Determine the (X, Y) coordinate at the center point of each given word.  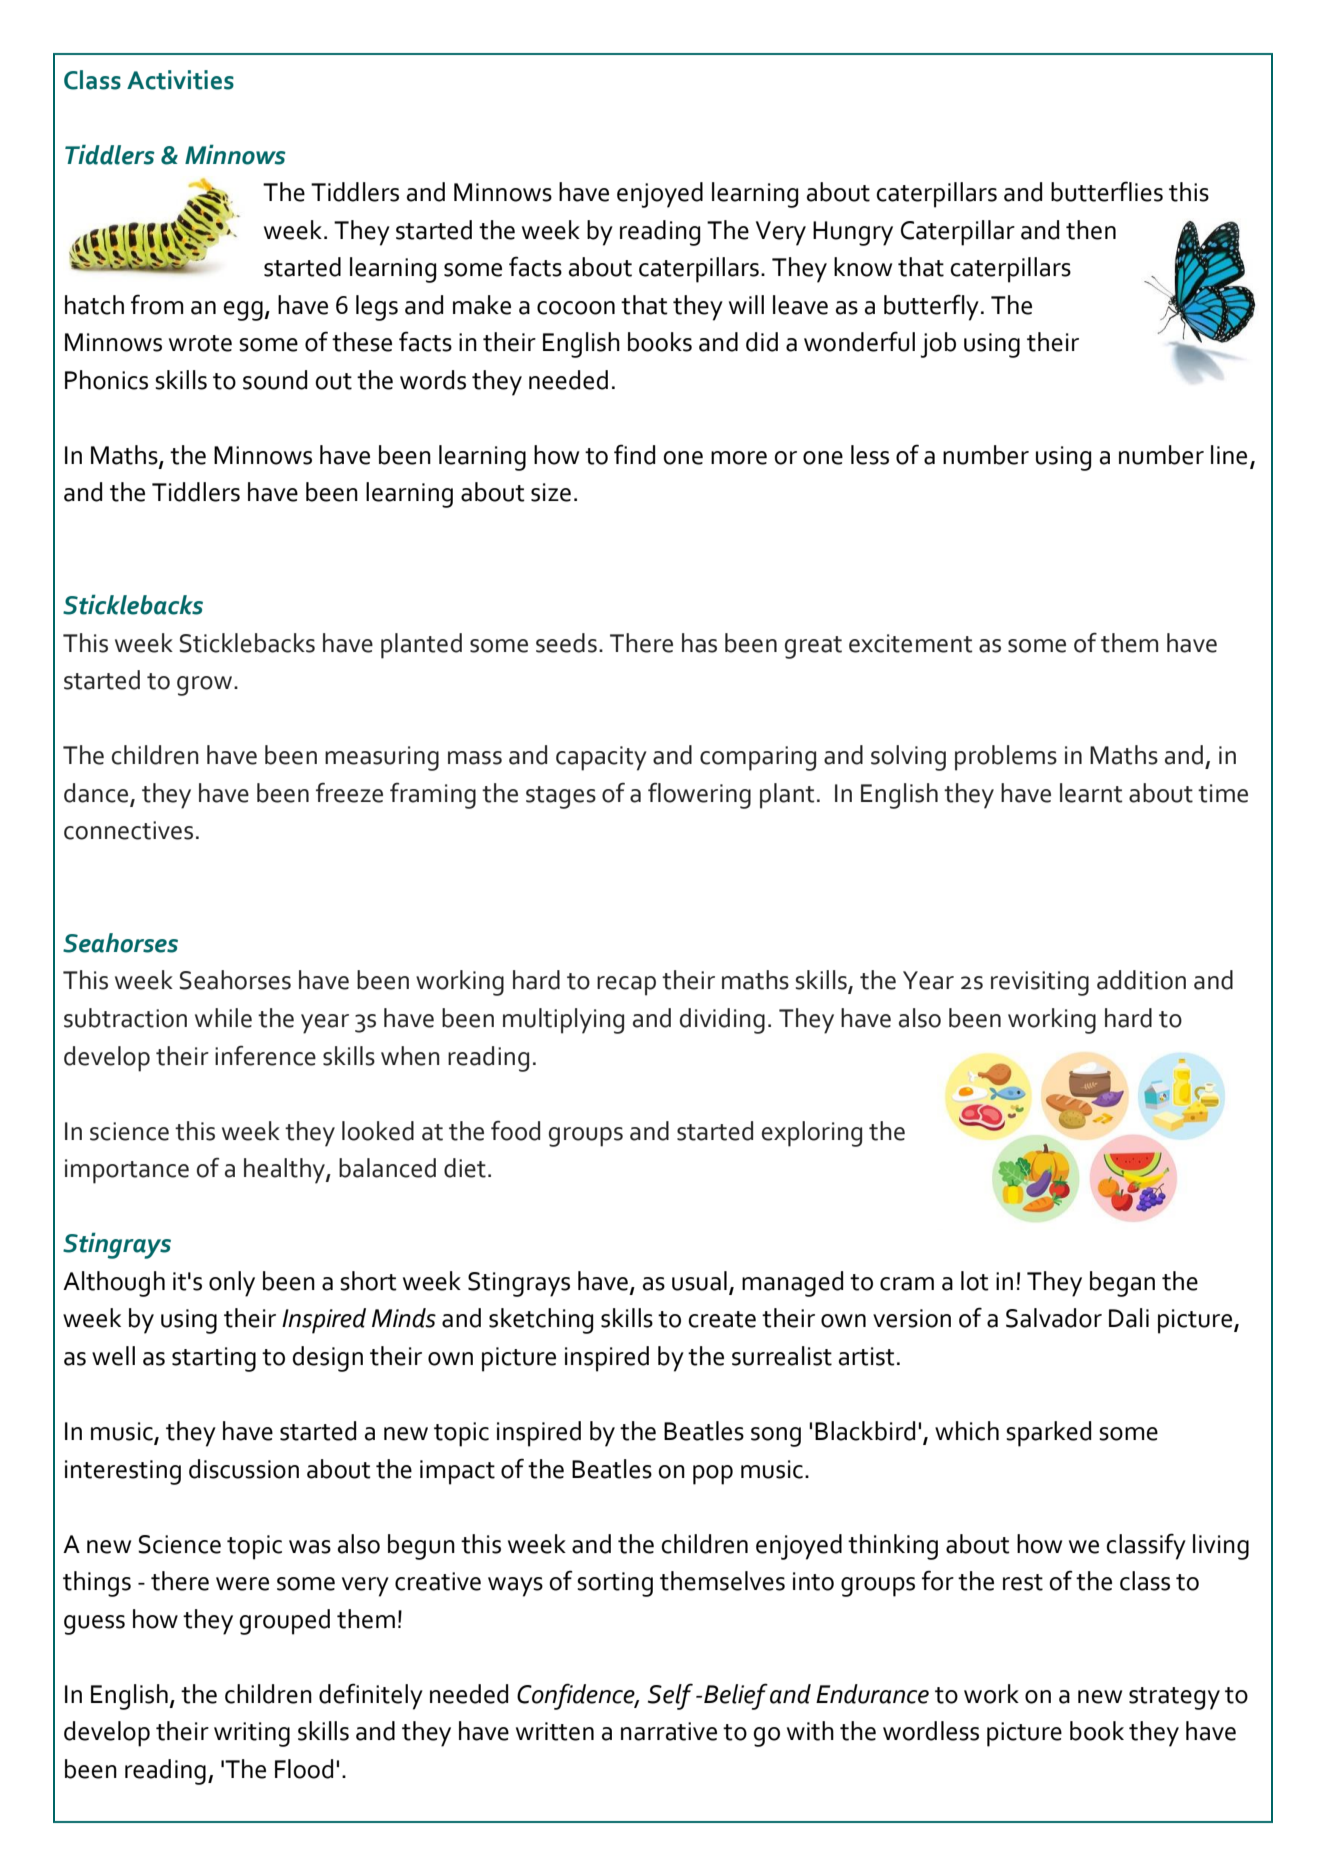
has (699, 643)
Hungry (853, 233)
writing (252, 1734)
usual (699, 1281)
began (1122, 1284)
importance (127, 1171)
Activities (180, 80)
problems (1006, 758)
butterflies (1107, 191)
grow (206, 686)
